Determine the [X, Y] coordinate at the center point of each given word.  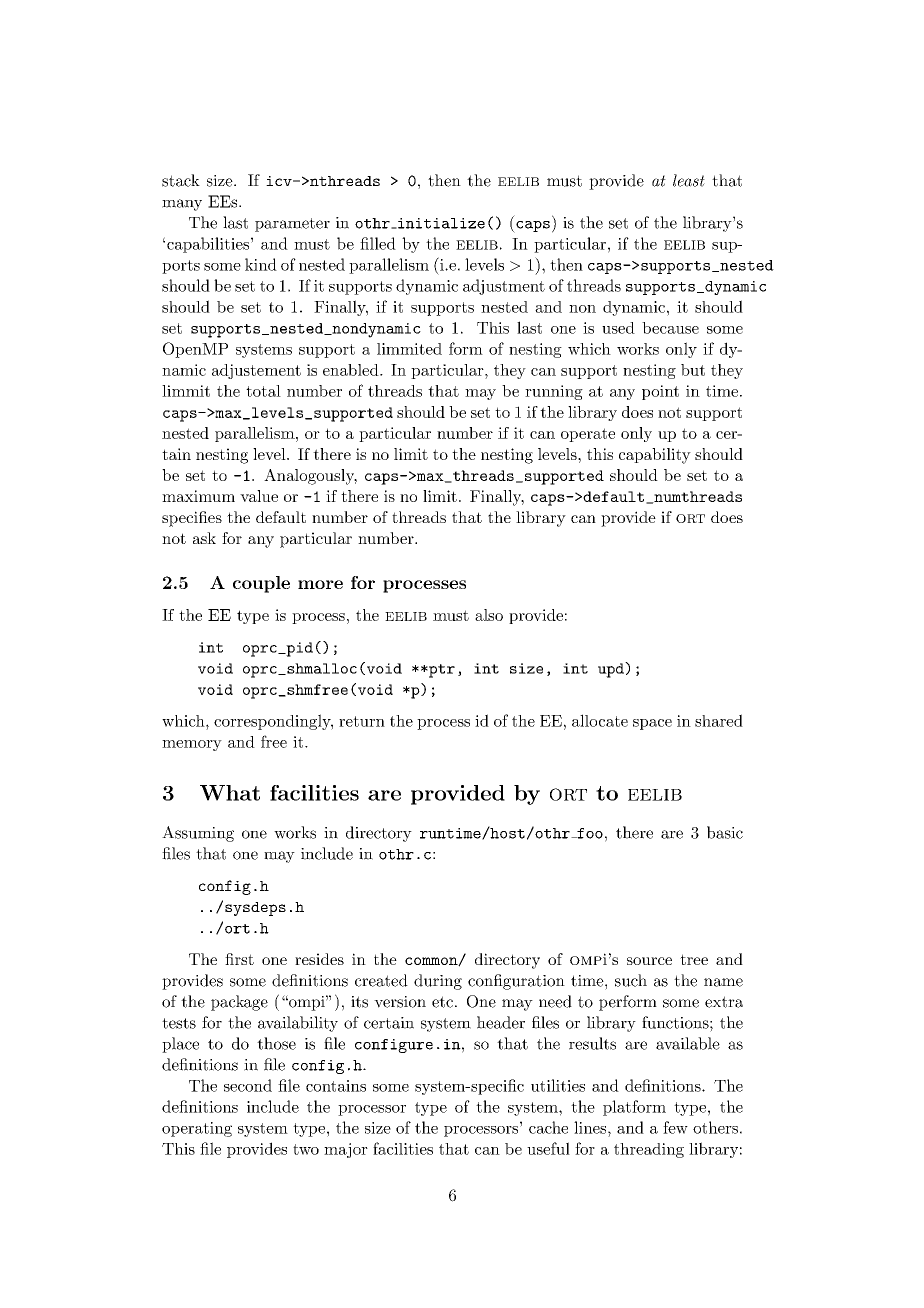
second [248, 1085]
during [438, 982]
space [652, 724]
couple [261, 584]
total [263, 391]
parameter [292, 225]
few [675, 1127]
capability [655, 456]
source [649, 961]
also [489, 615]
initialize [440, 223]
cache [548, 1127]
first [239, 959]
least [689, 180]
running [554, 392]
